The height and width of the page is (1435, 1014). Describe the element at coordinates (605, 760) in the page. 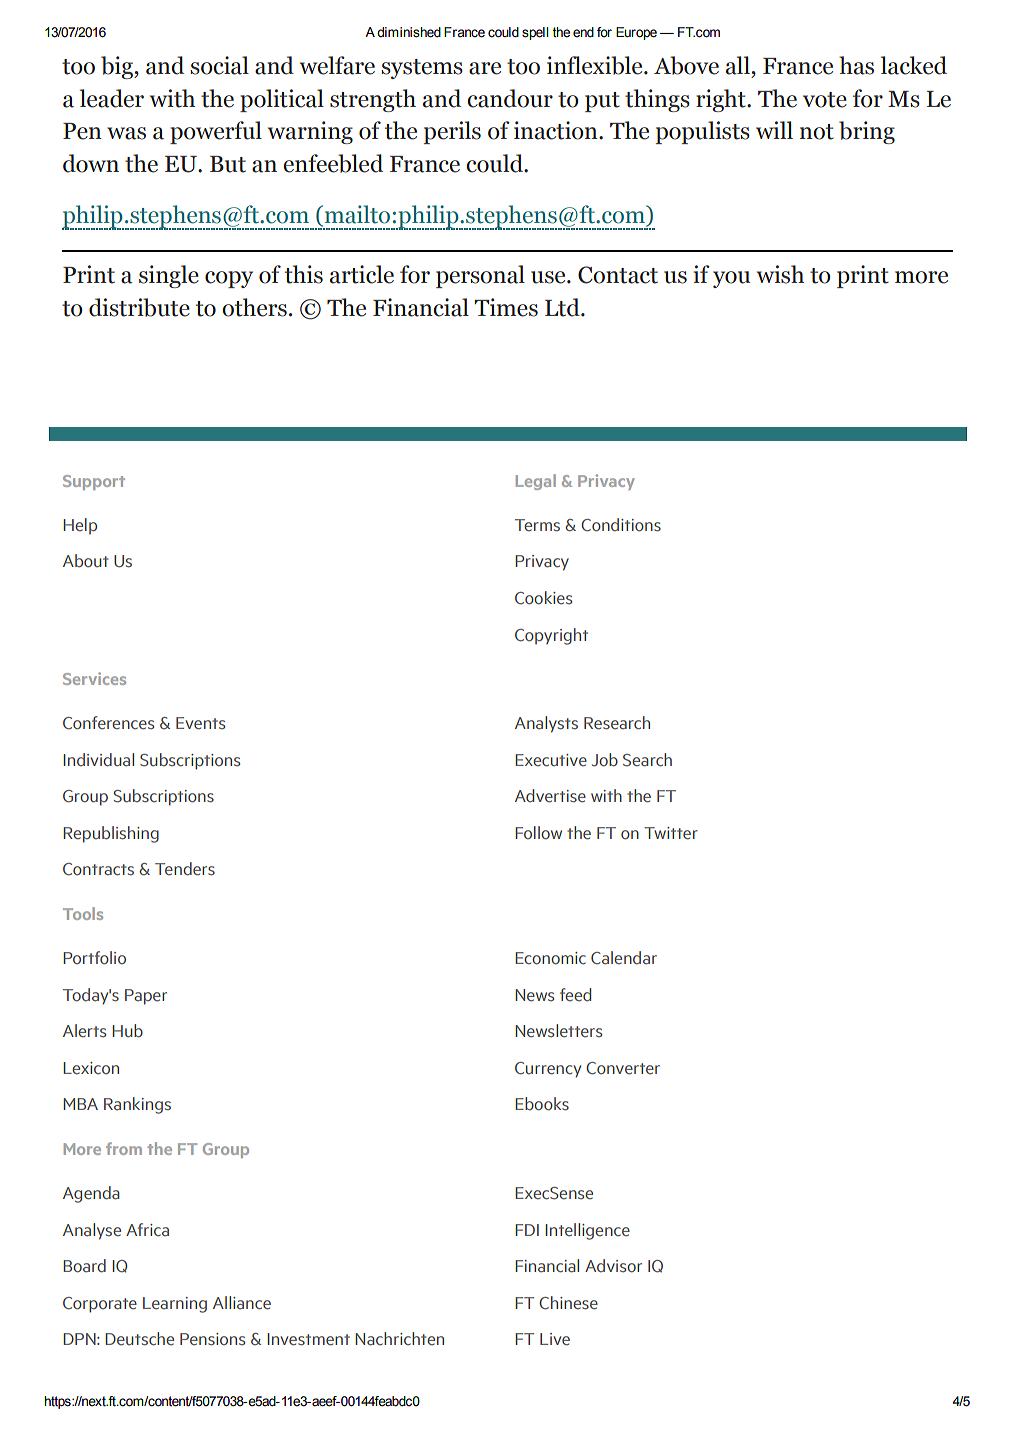

I see `Job` at that location.
